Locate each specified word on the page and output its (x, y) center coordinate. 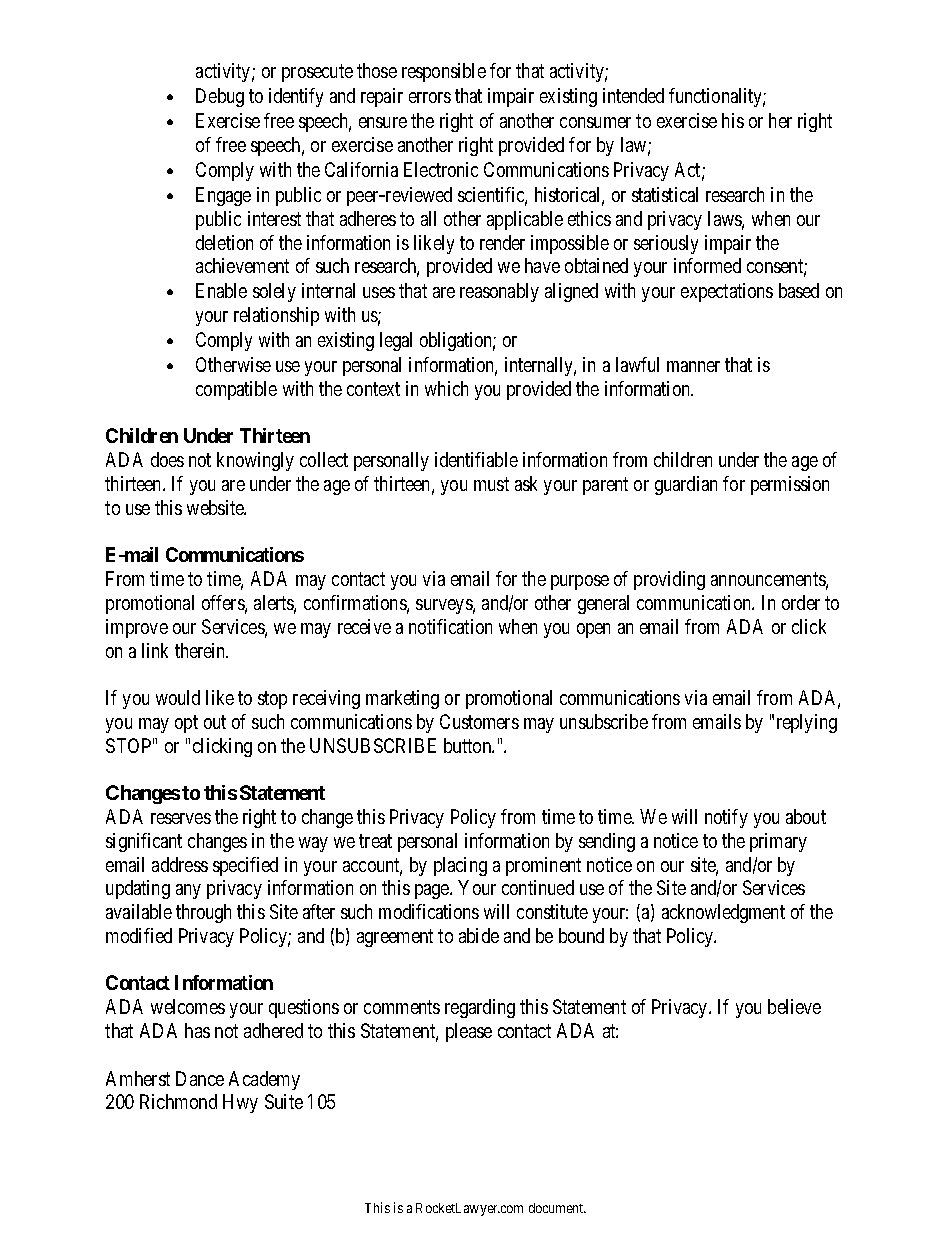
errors (430, 97)
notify (726, 818)
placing (460, 866)
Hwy (240, 1103)
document (557, 1208)
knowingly (255, 461)
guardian (686, 485)
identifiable (476, 459)
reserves (181, 818)
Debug (220, 97)
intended (633, 95)
